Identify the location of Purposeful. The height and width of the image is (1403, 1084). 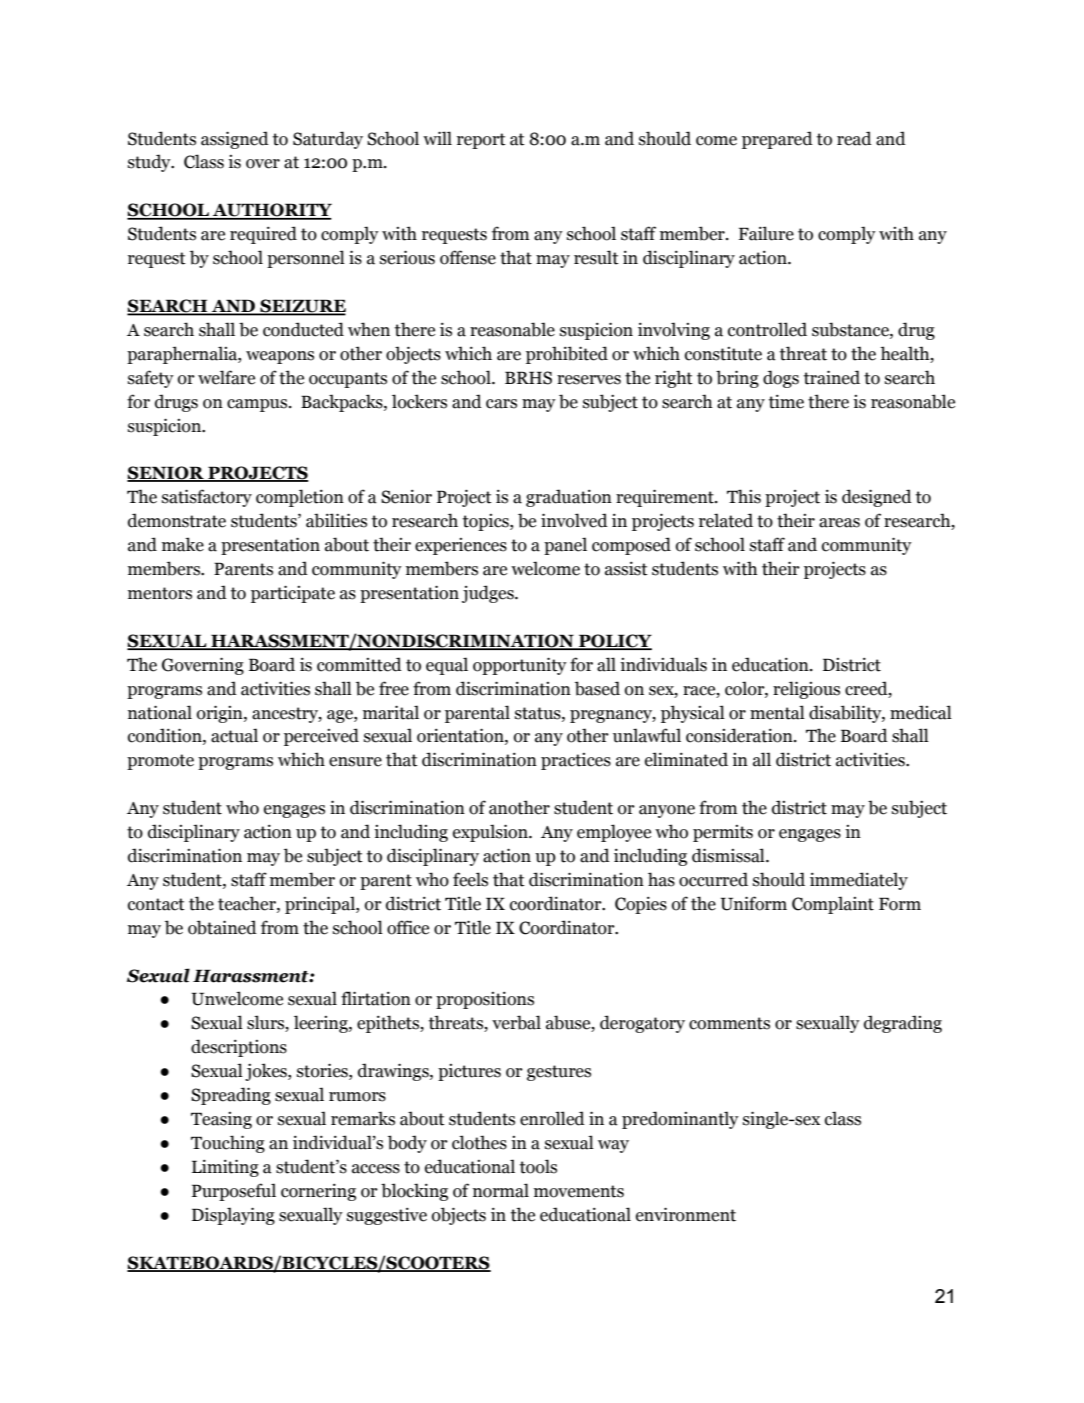
(234, 1192).
